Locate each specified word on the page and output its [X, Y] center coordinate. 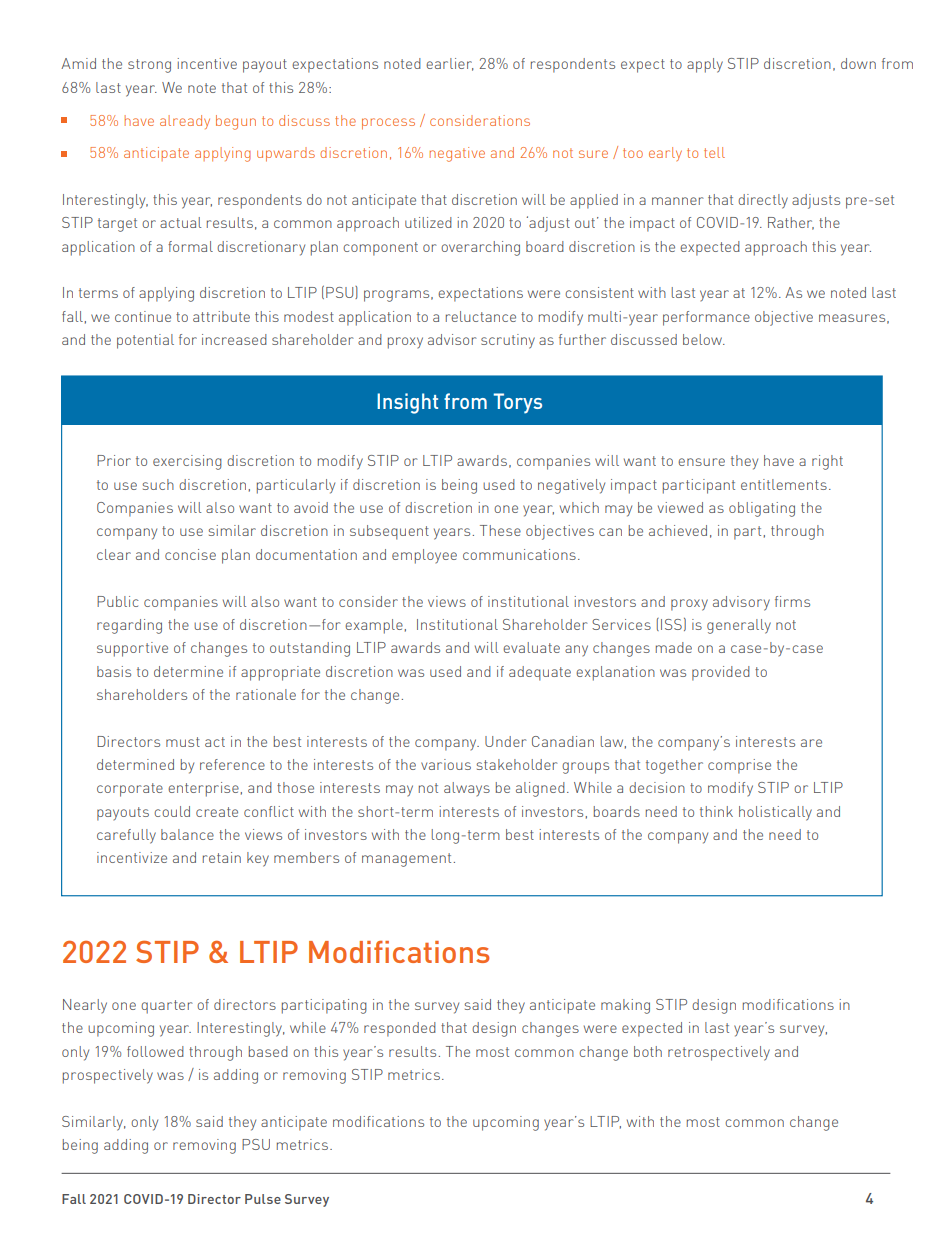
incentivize [132, 857]
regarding [129, 626]
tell [714, 152]
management [406, 860]
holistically [775, 813]
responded [400, 1029]
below [703, 339]
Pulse [263, 1199]
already [185, 122]
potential [145, 341]
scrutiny [508, 341]
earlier [450, 64]
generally [739, 626]
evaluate [531, 647]
